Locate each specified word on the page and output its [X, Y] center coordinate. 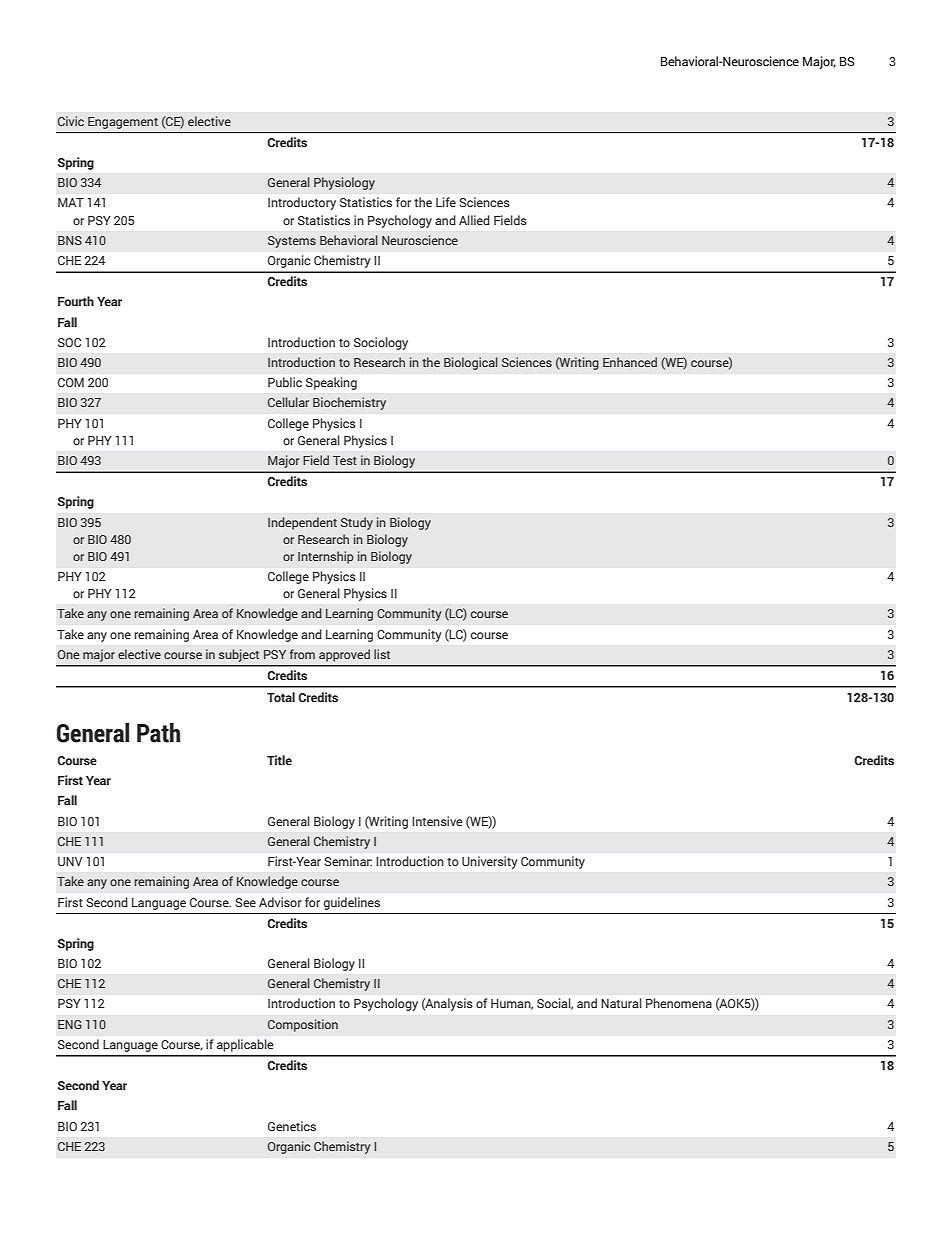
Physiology [344, 183]
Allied [474, 220]
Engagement [123, 123]
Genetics [292, 1126]
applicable [245, 1045]
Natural [621, 1003]
